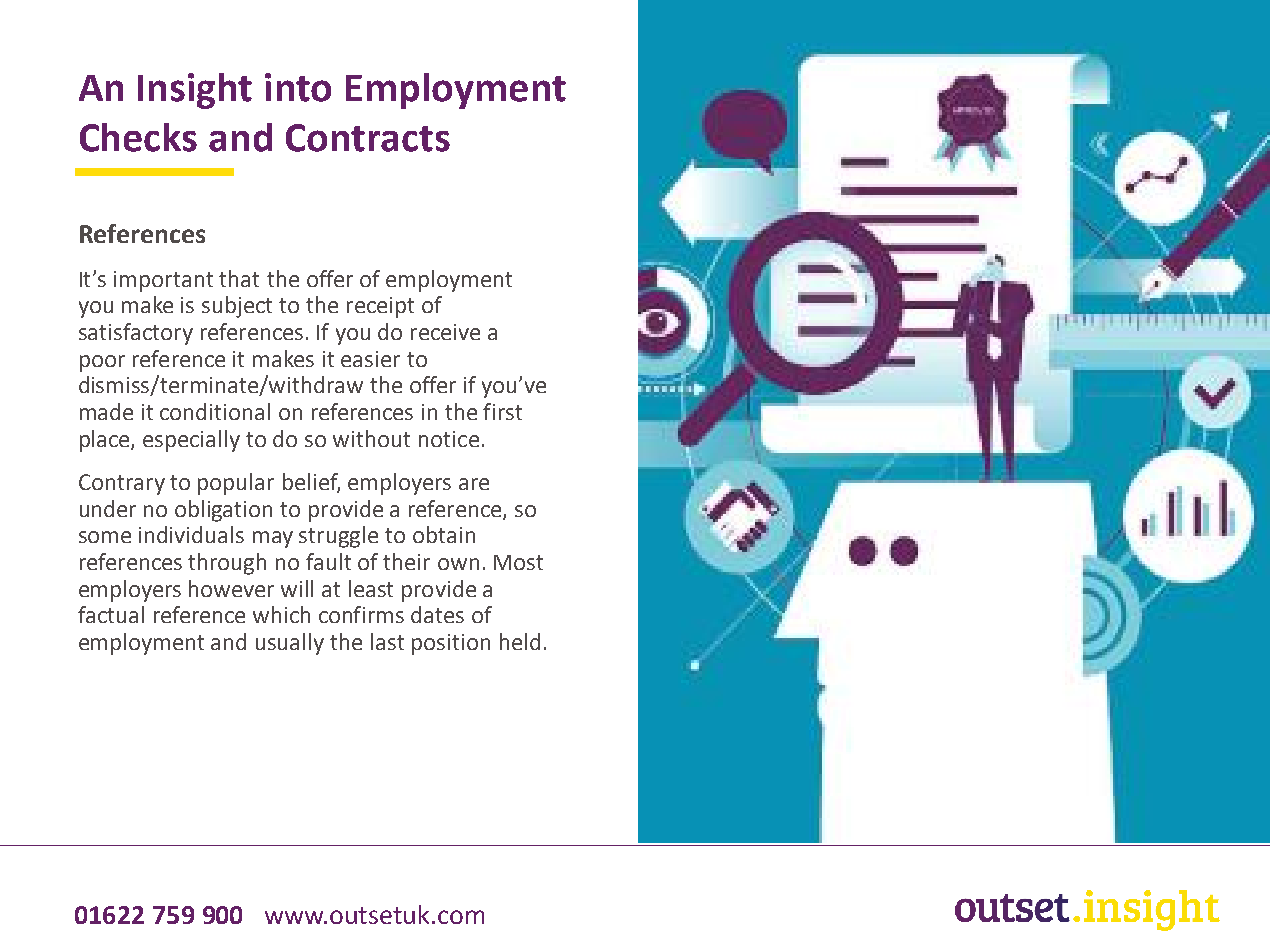  Describe the element at coordinates (102, 363) in the image. I see `poor` at that location.
